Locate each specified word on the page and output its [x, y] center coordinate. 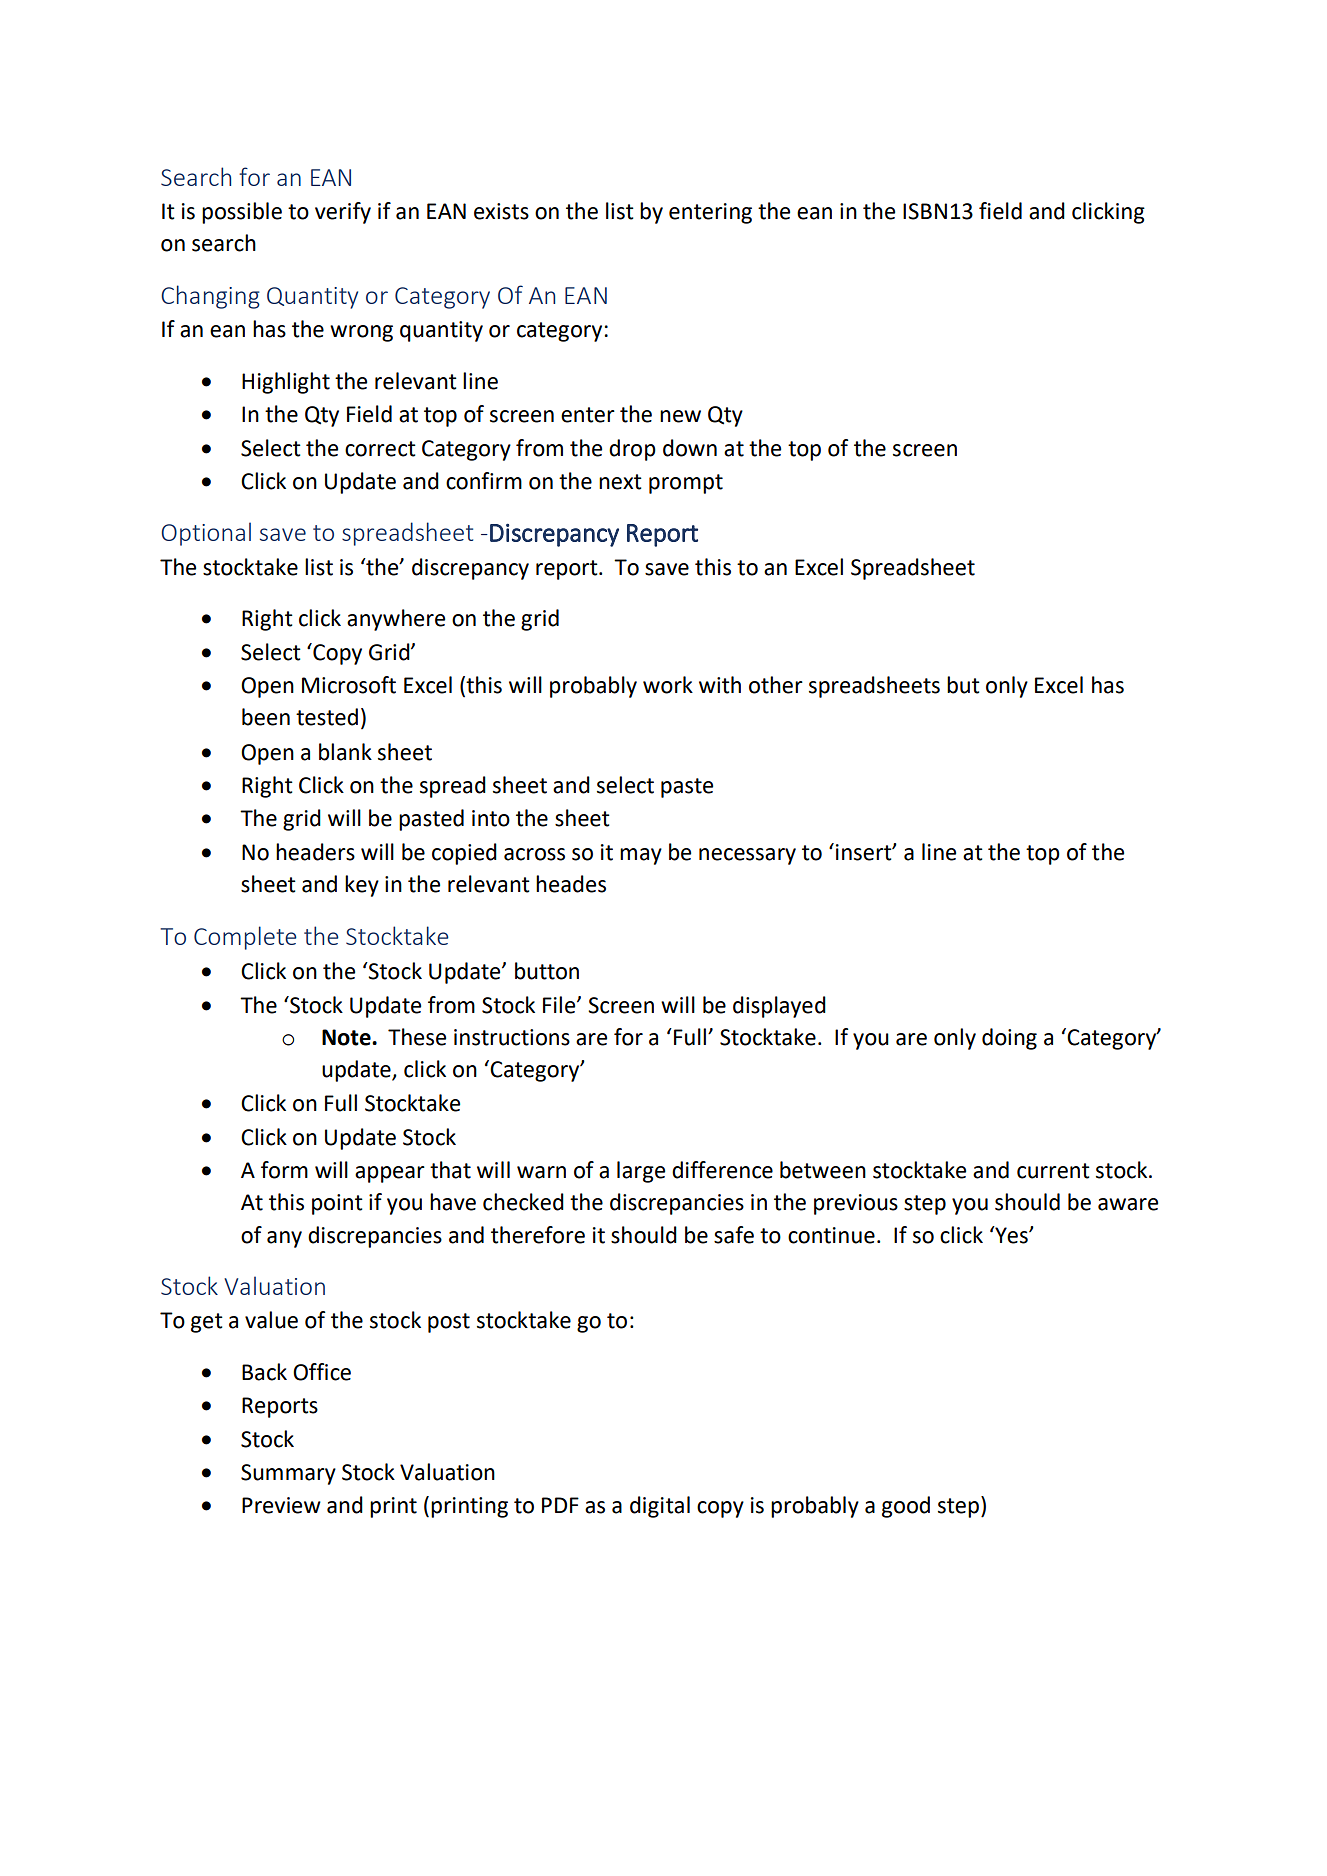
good [906, 1507]
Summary [288, 1474]
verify [343, 213]
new [680, 416]
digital [660, 1507]
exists [501, 211]
